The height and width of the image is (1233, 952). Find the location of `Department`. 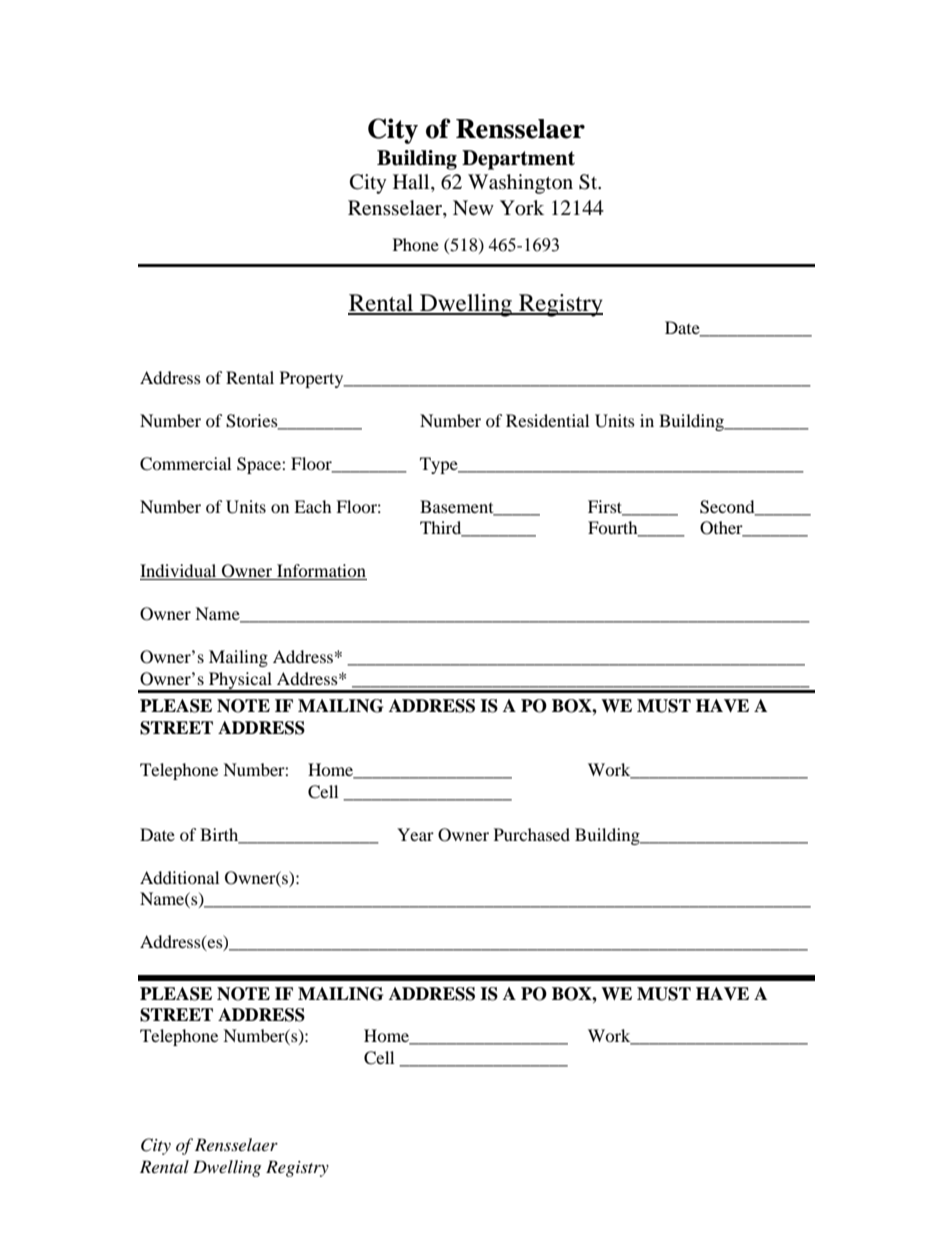

Department is located at coordinates (518, 160).
